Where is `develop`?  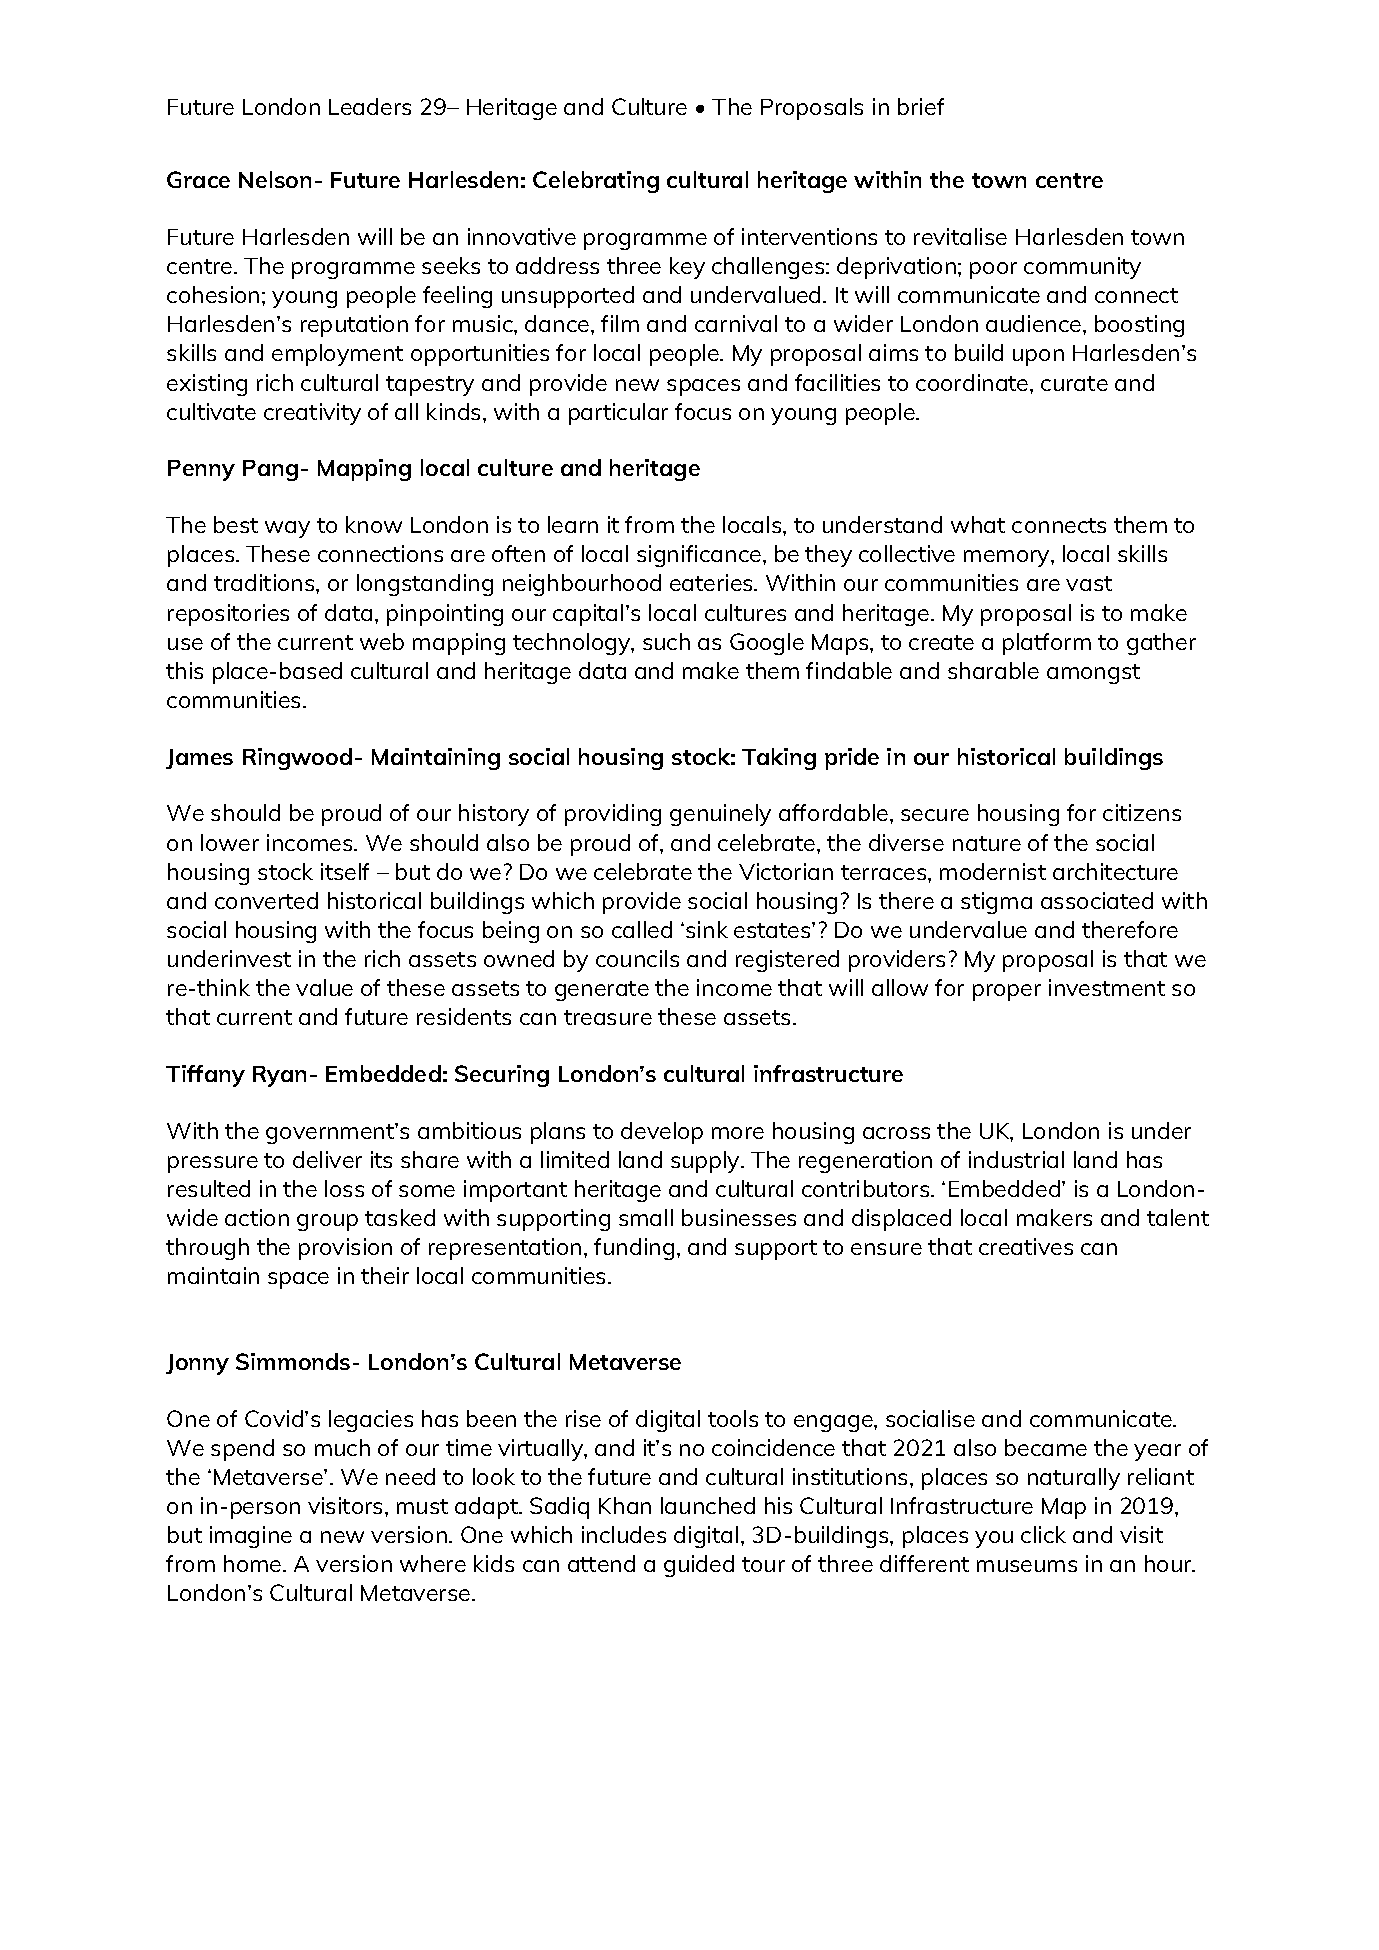 develop is located at coordinates (662, 1133).
